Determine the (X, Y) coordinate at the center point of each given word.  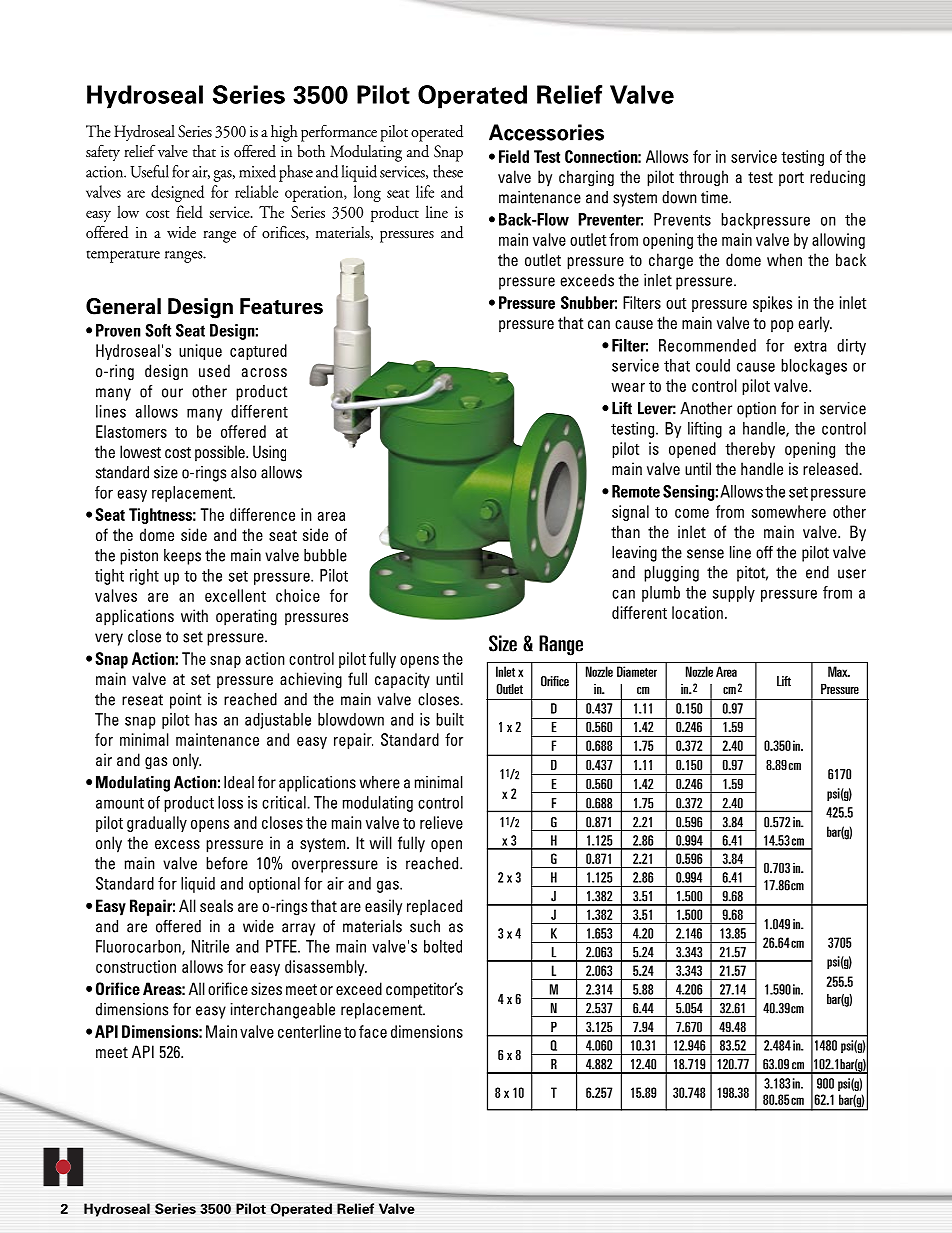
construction (136, 966)
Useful (149, 171)
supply (734, 594)
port (791, 179)
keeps (182, 557)
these (448, 171)
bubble (325, 555)
